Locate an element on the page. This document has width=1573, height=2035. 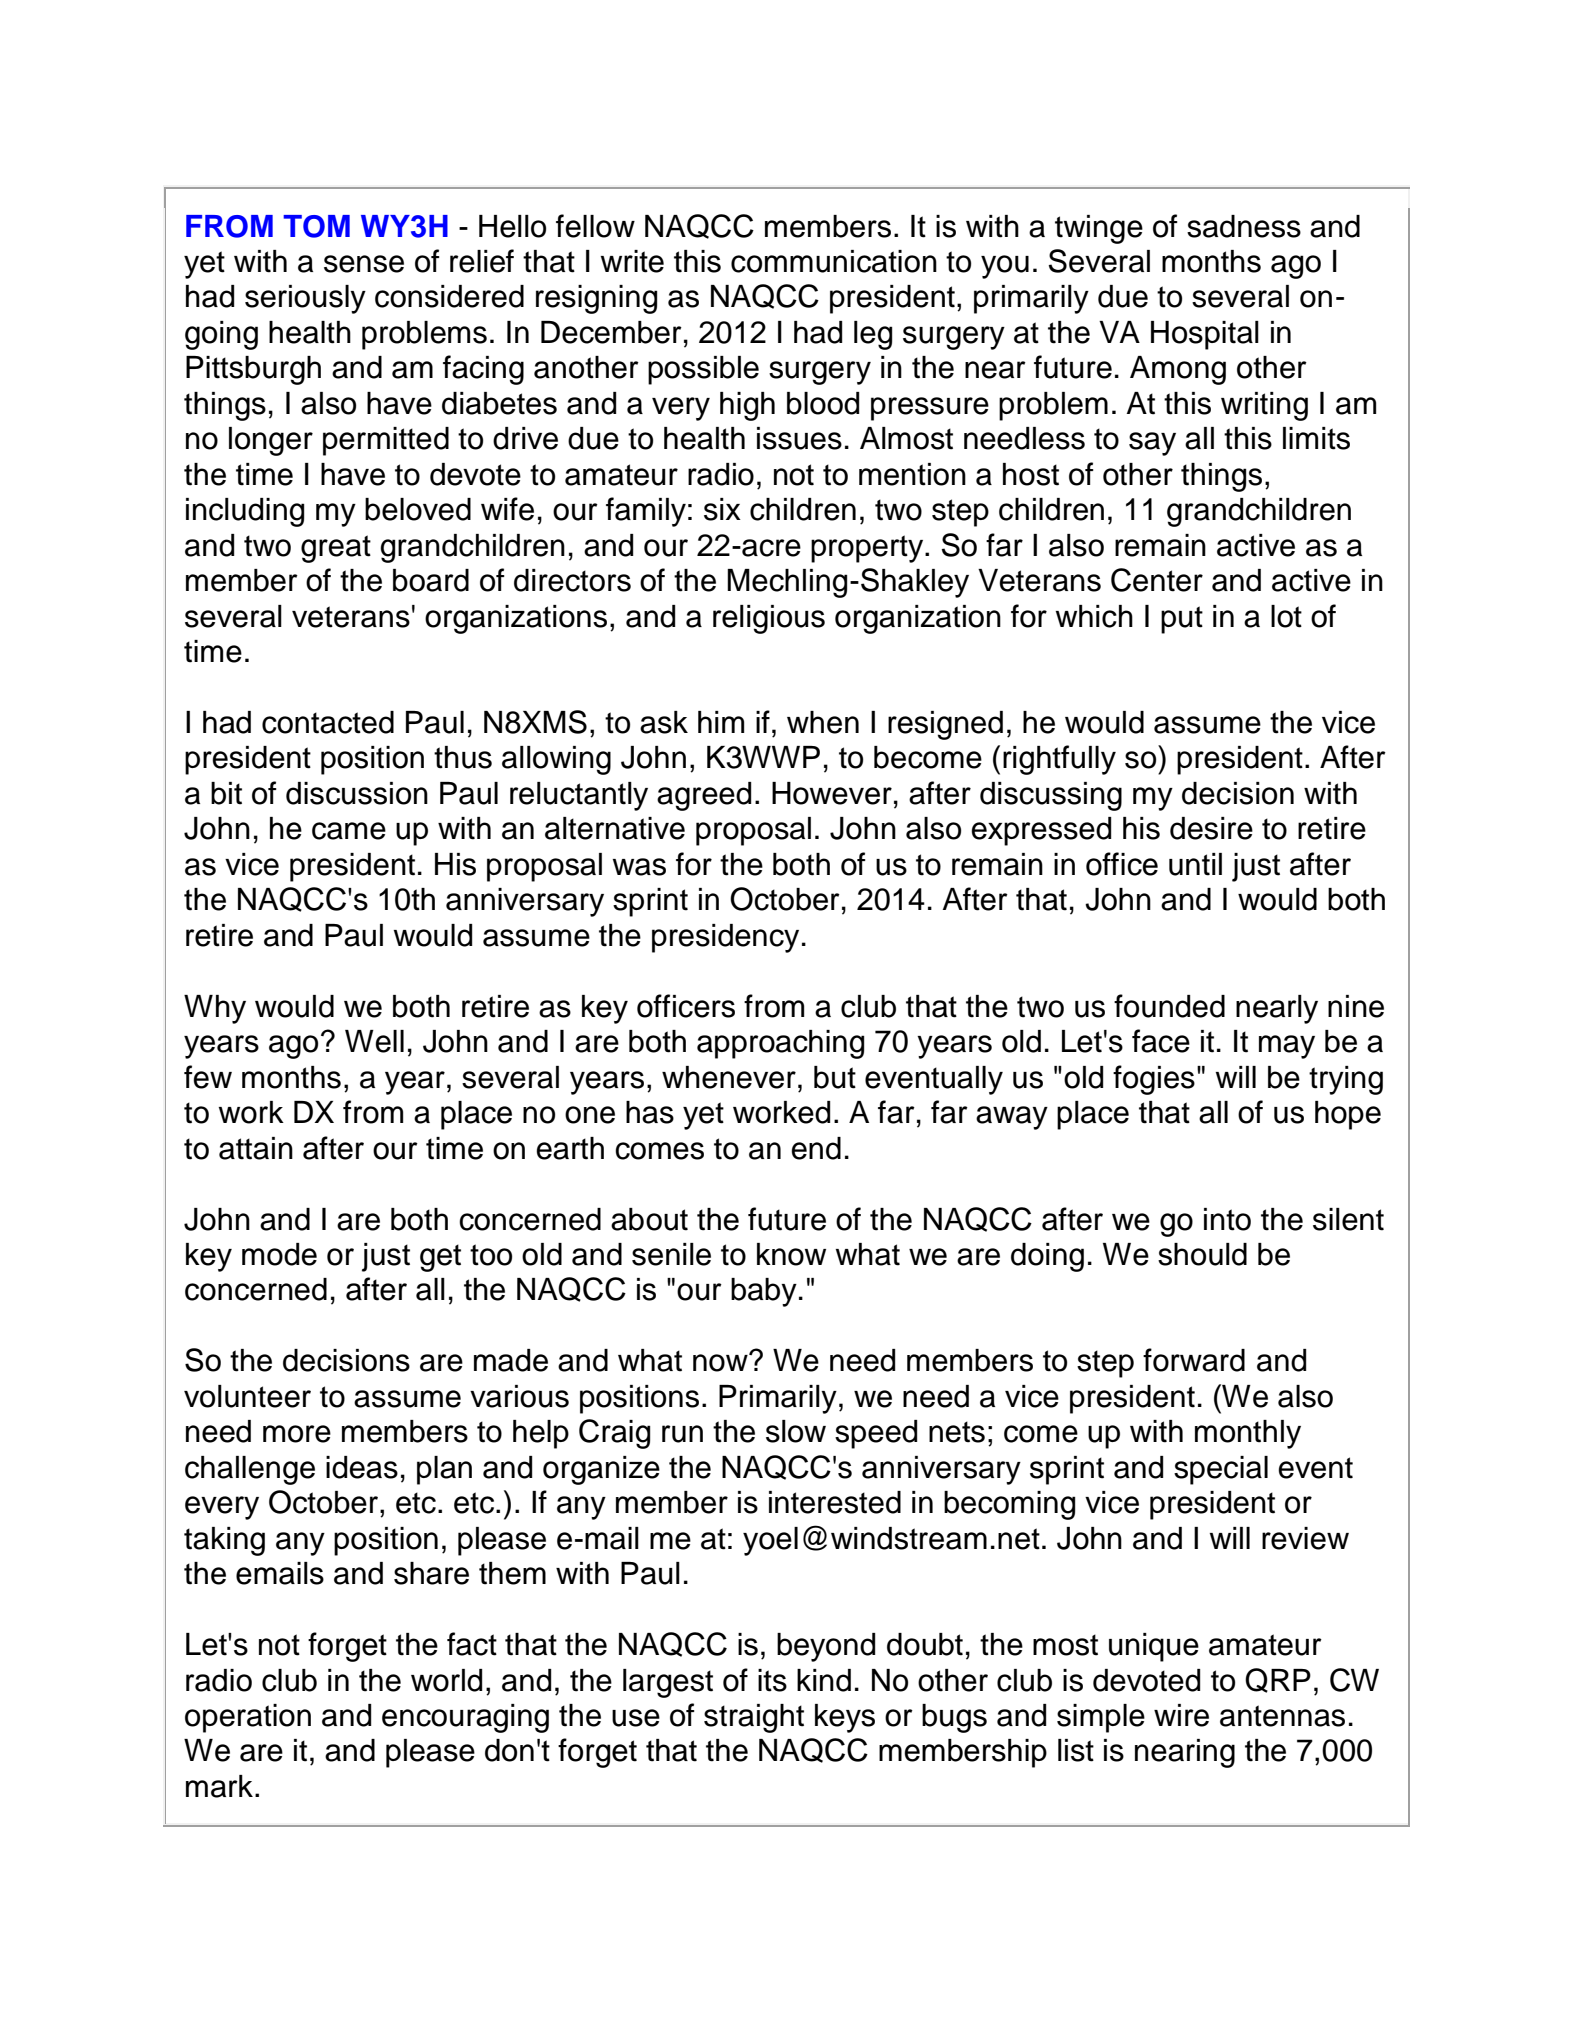
approaching is located at coordinates (780, 1044).
